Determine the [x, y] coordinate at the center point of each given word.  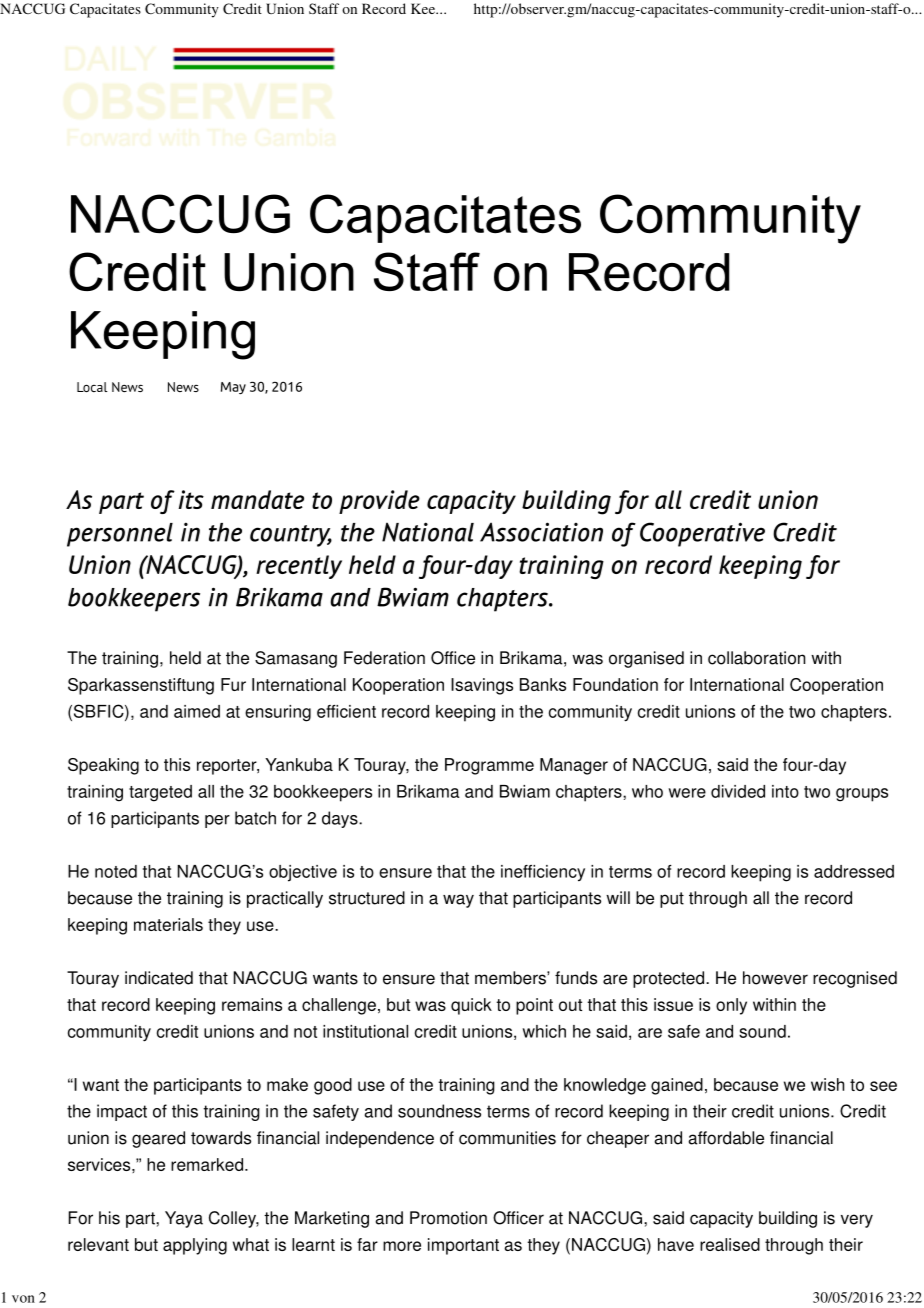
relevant [98, 1244]
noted [116, 871]
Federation [384, 658]
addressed [854, 871]
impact [122, 1112]
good [333, 1086]
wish [827, 1084]
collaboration [756, 658]
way [458, 901]
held [185, 658]
